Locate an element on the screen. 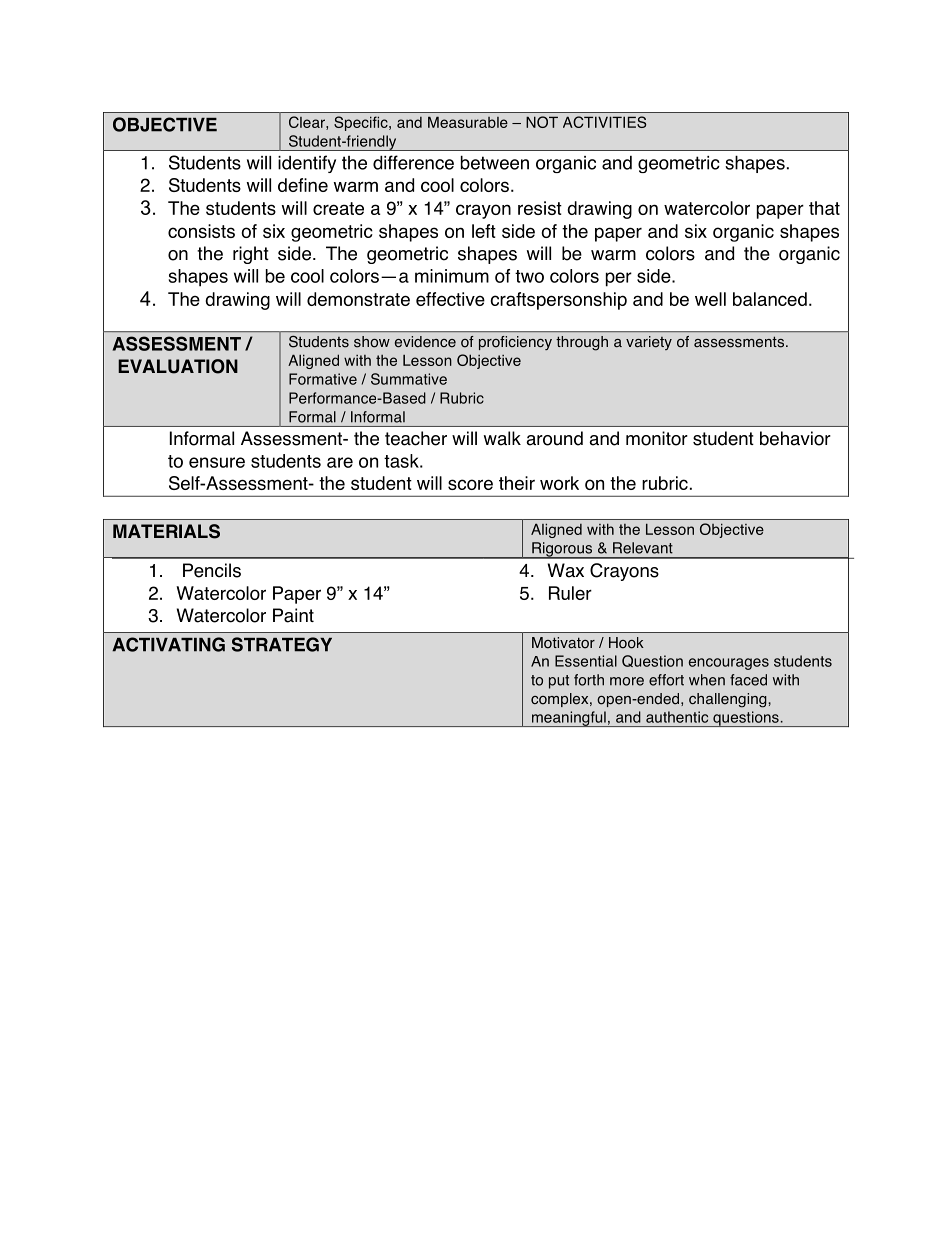  EVALUATION is located at coordinates (178, 366).
